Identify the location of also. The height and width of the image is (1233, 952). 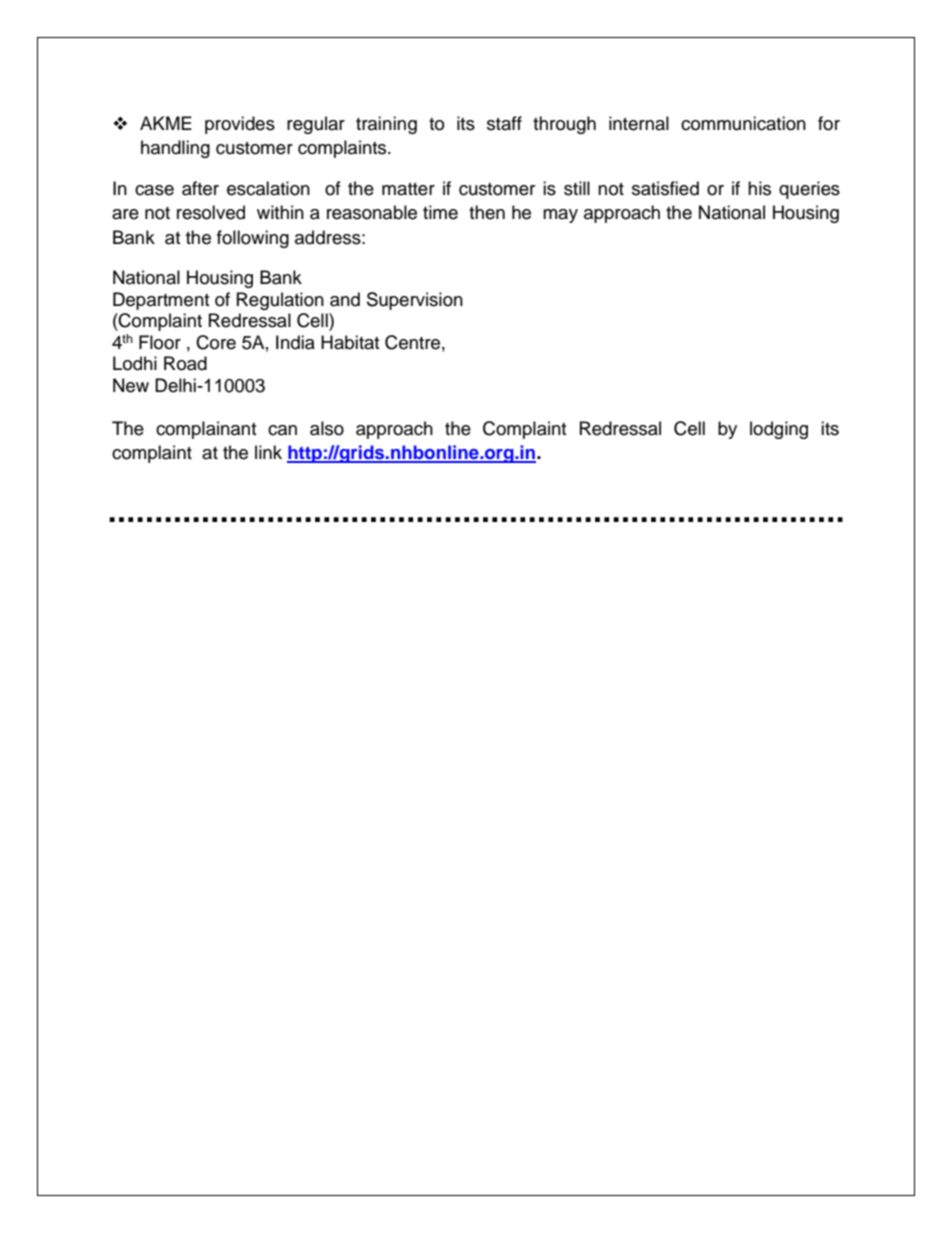
(327, 428).
